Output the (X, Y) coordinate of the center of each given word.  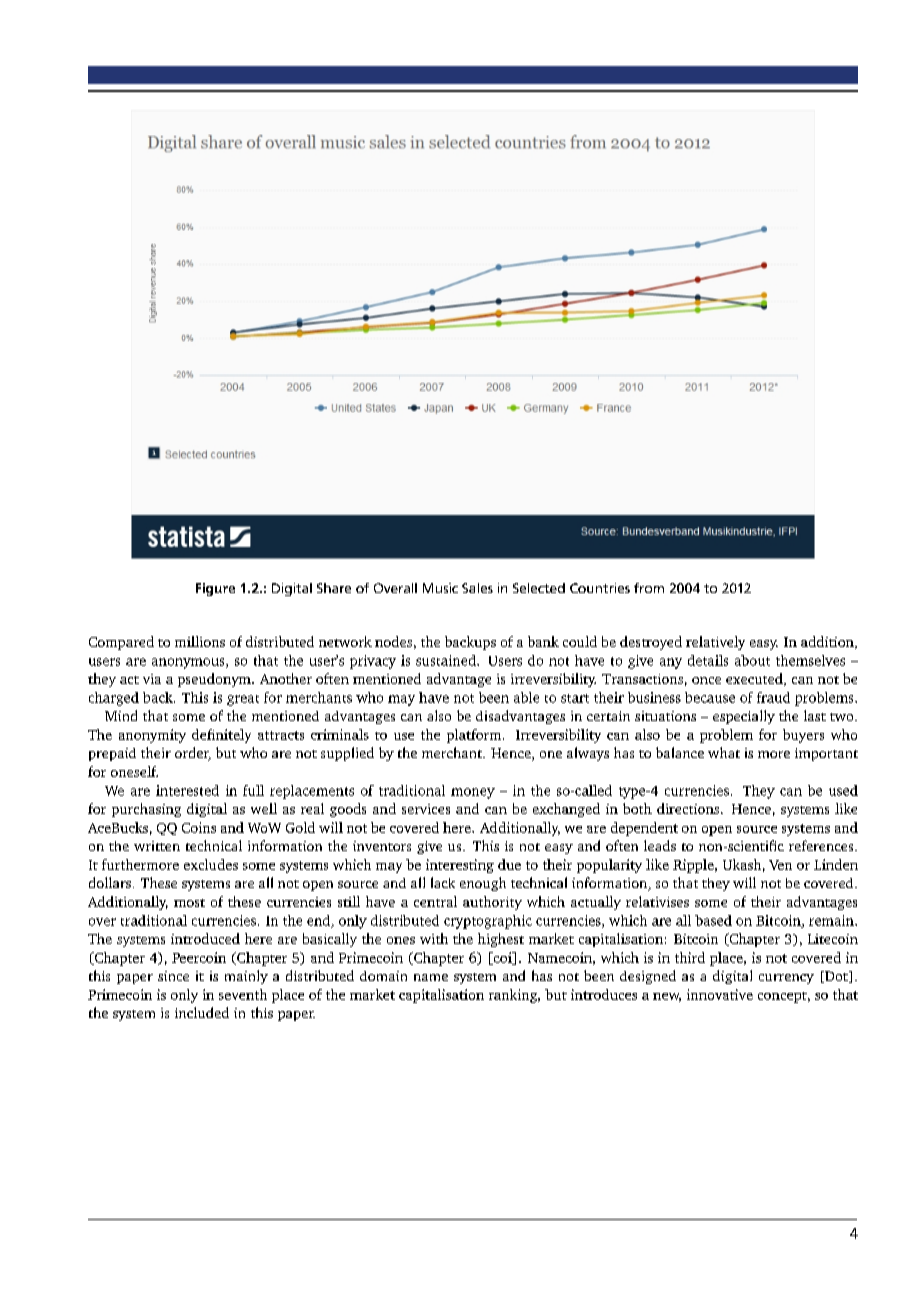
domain (383, 976)
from (649, 588)
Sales (477, 588)
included (202, 1012)
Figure (215, 589)
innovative (720, 994)
